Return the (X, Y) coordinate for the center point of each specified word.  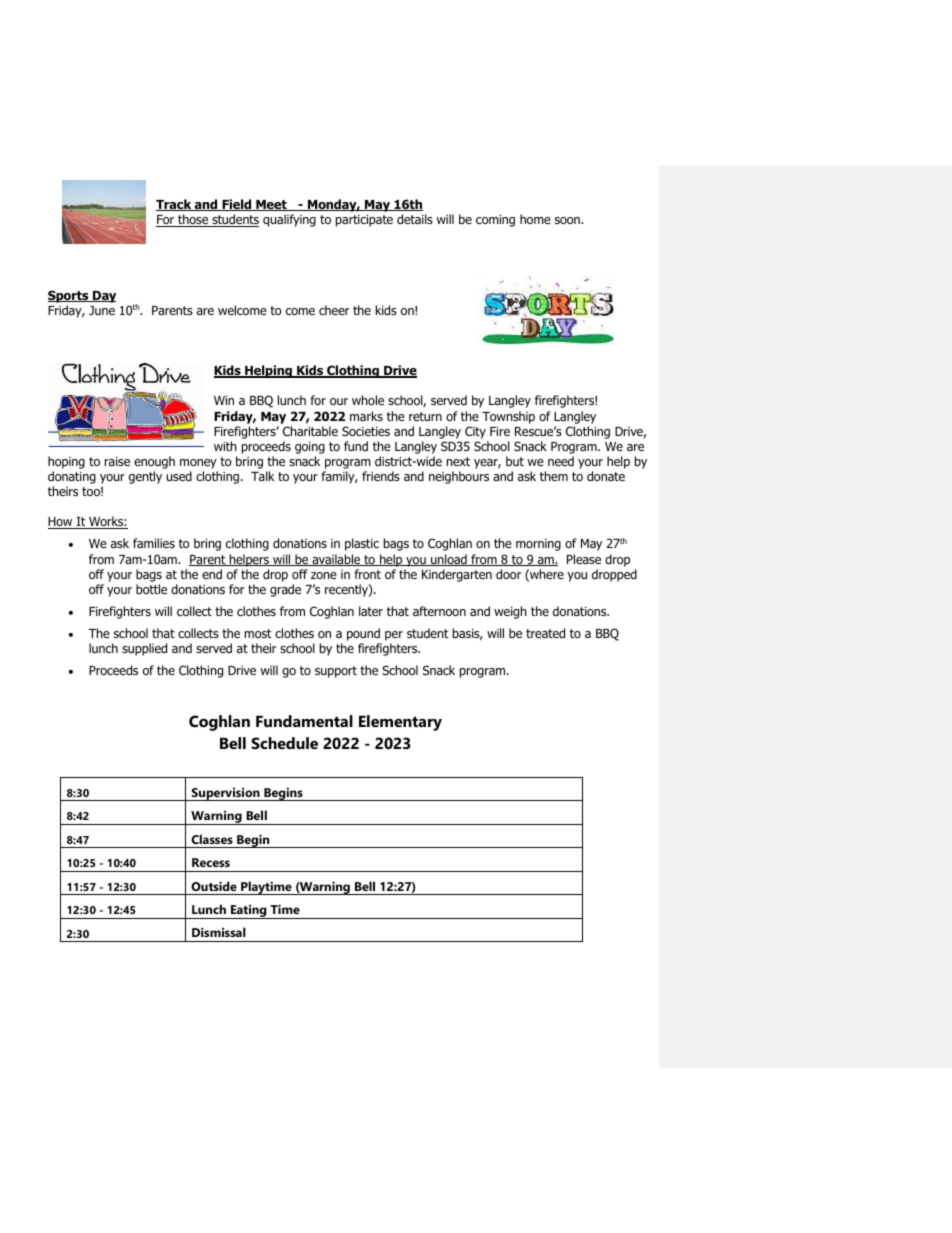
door (508, 574)
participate (364, 221)
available (336, 560)
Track (175, 205)
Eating (249, 912)
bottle (151, 589)
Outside (214, 886)
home (535, 219)
